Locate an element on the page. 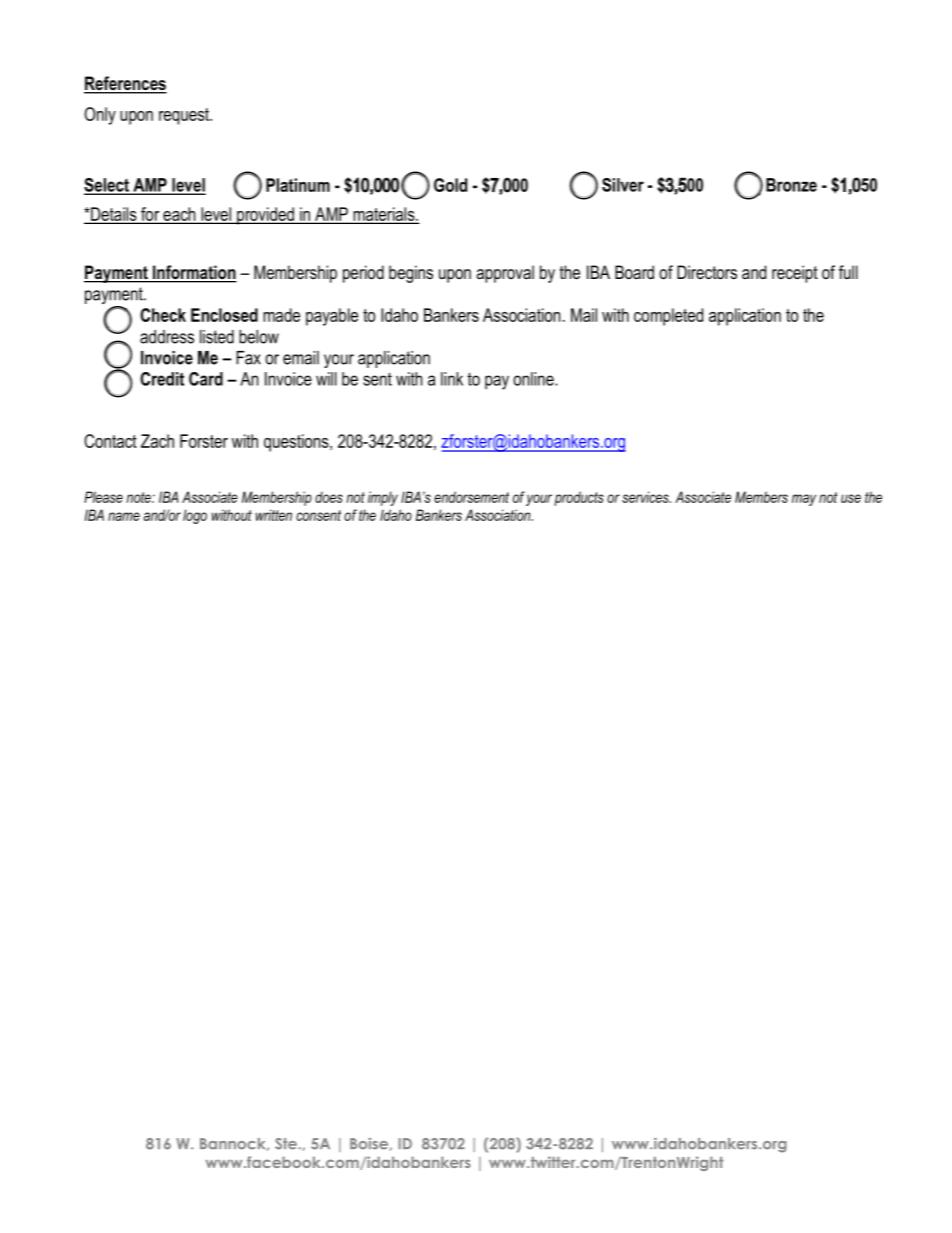 This image has height=1233, width=952. imply is located at coordinates (383, 498).
